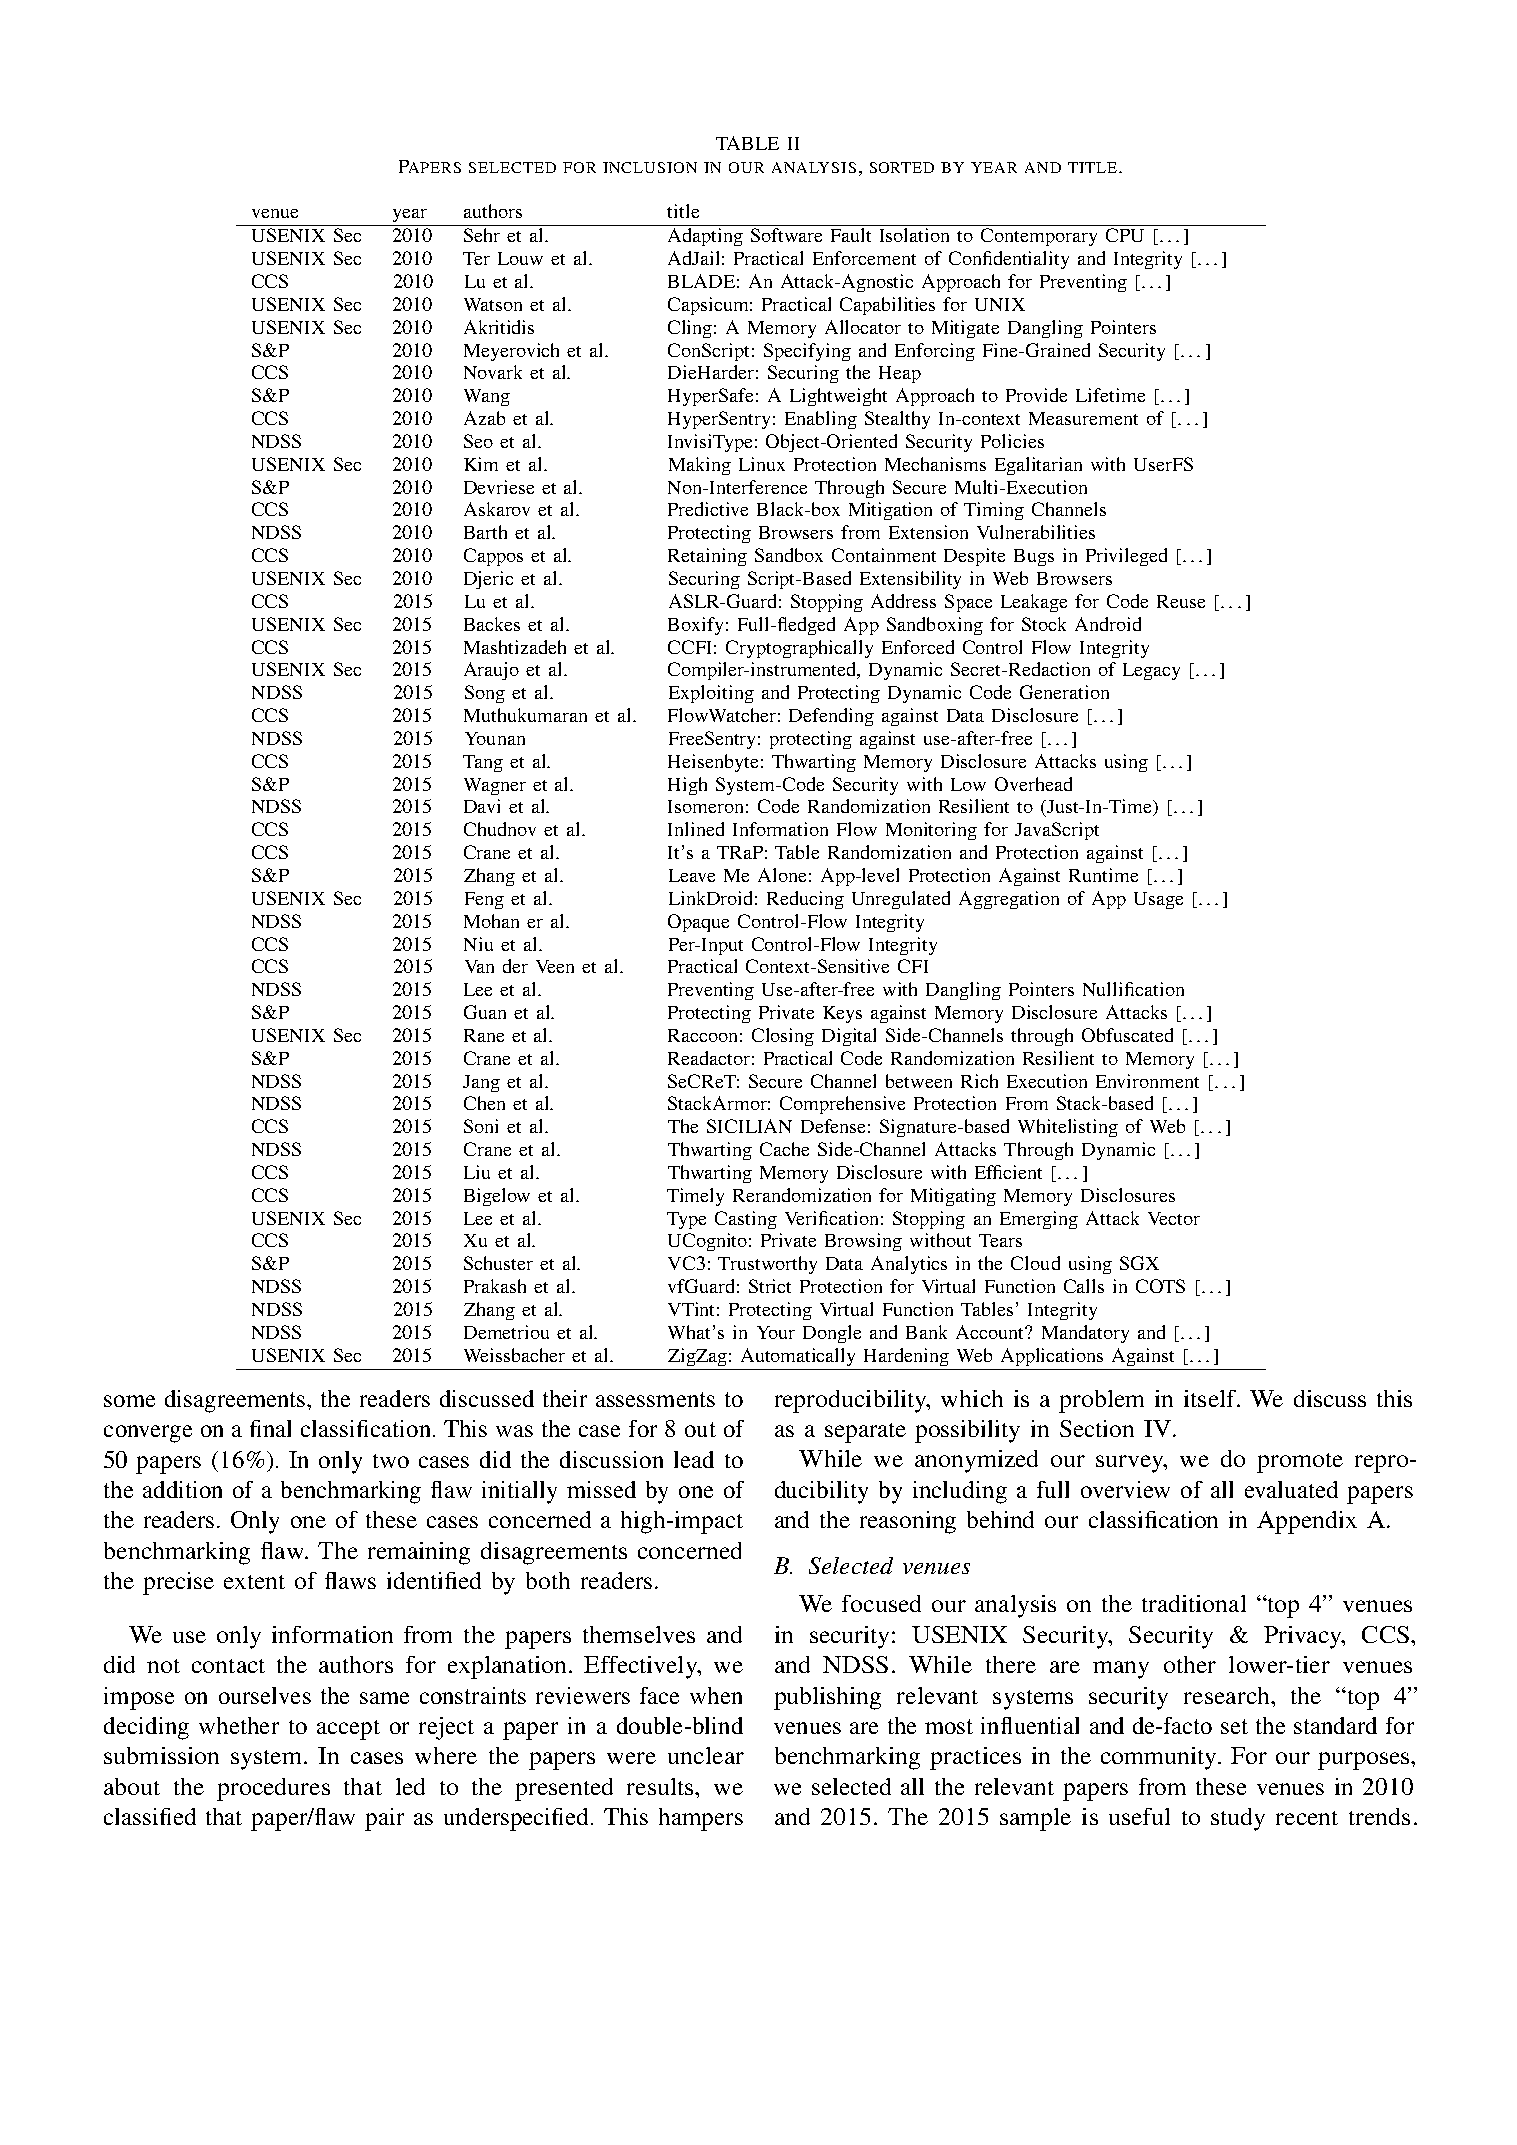  What do you see at coordinates (1174, 1218) in the screenshot?
I see `Vector` at bounding box center [1174, 1218].
